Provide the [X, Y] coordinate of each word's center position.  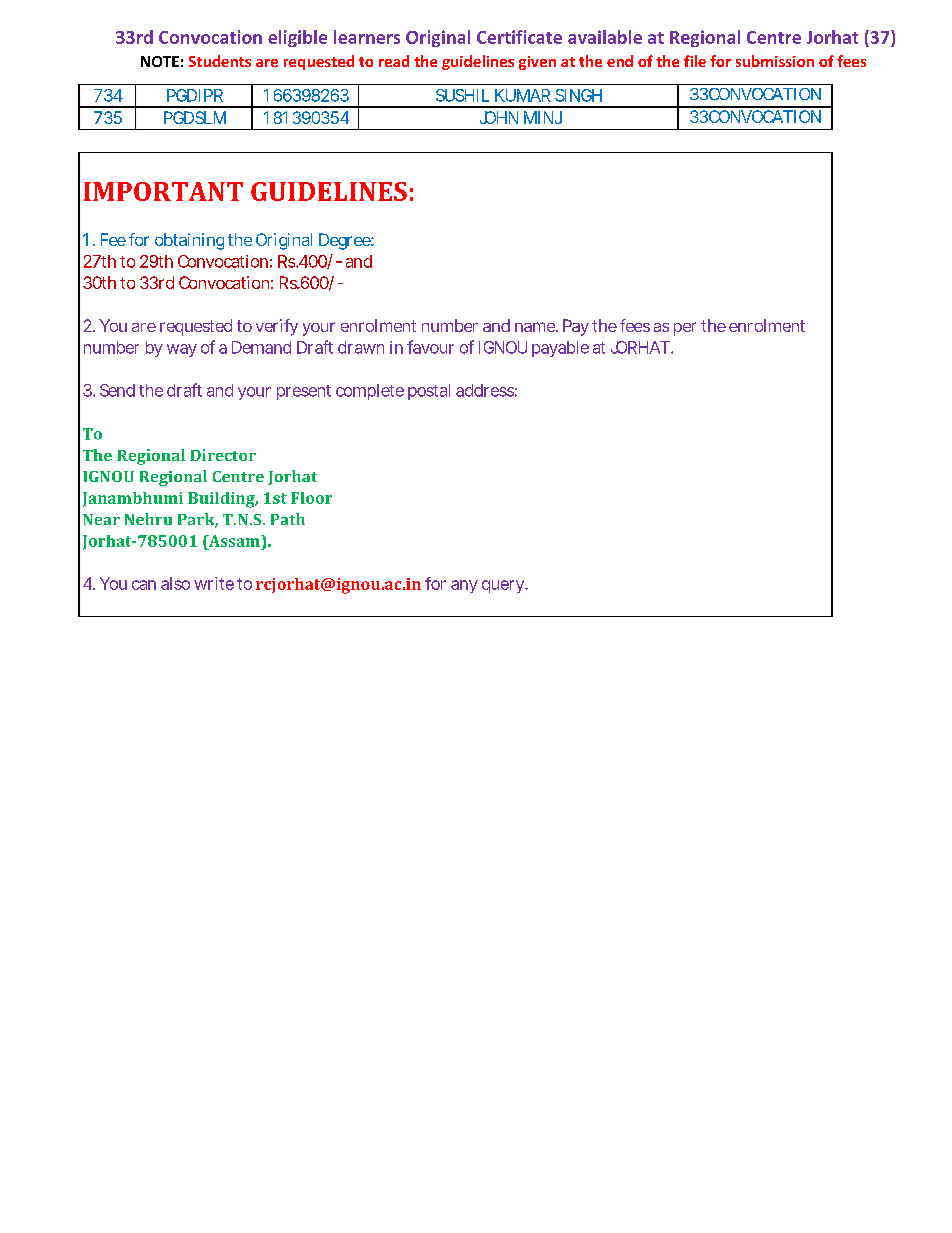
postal [429, 392]
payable [560, 349]
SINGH [578, 95]
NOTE [160, 61]
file [695, 61]
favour [430, 347]
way [182, 350]
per [685, 329]
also [175, 583]
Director [223, 455]
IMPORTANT [163, 191]
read [394, 61]
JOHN [499, 117]
